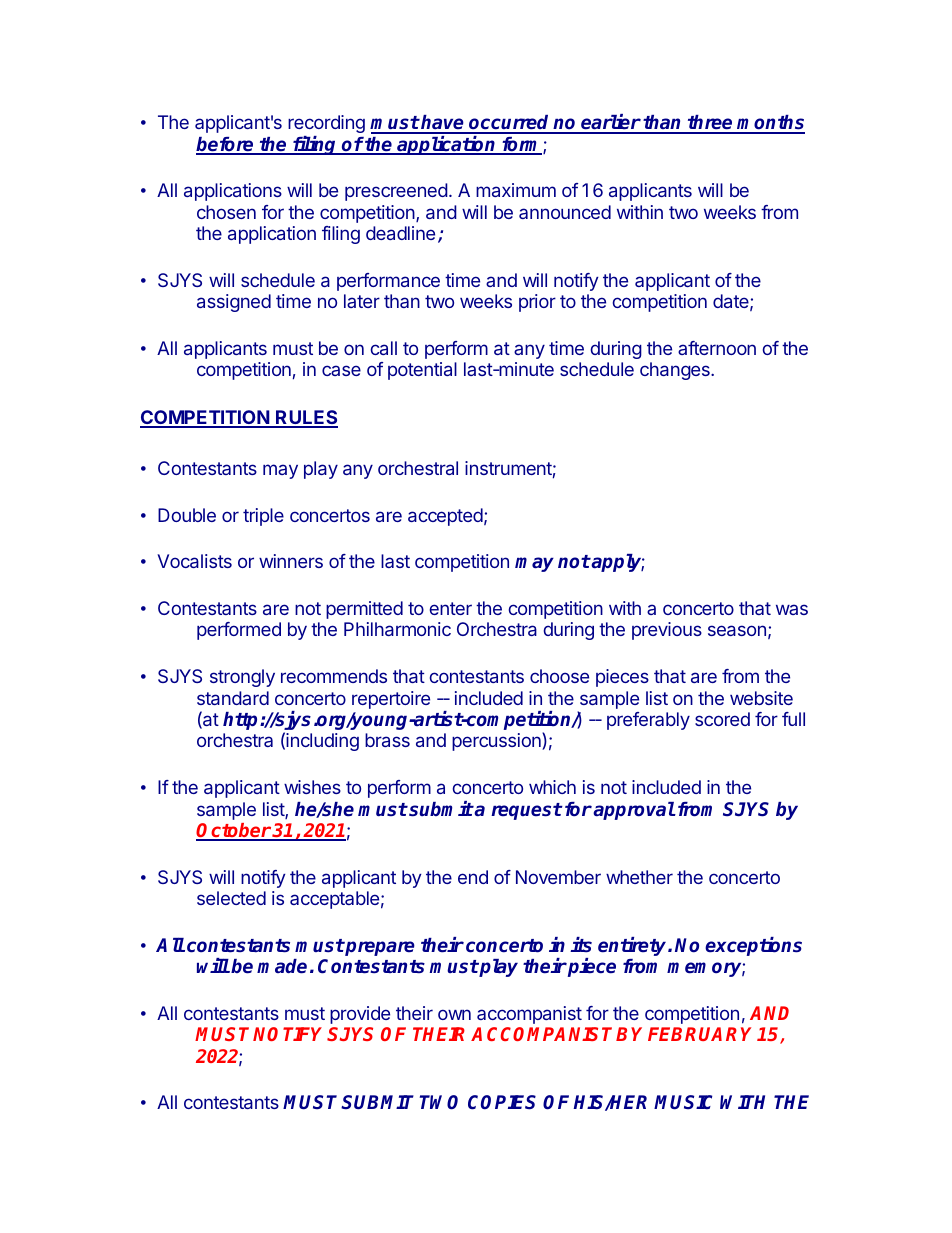 This page has height=1233, width=952. Describe the element at coordinates (451, 608) in the page. I see `enter` at that location.
